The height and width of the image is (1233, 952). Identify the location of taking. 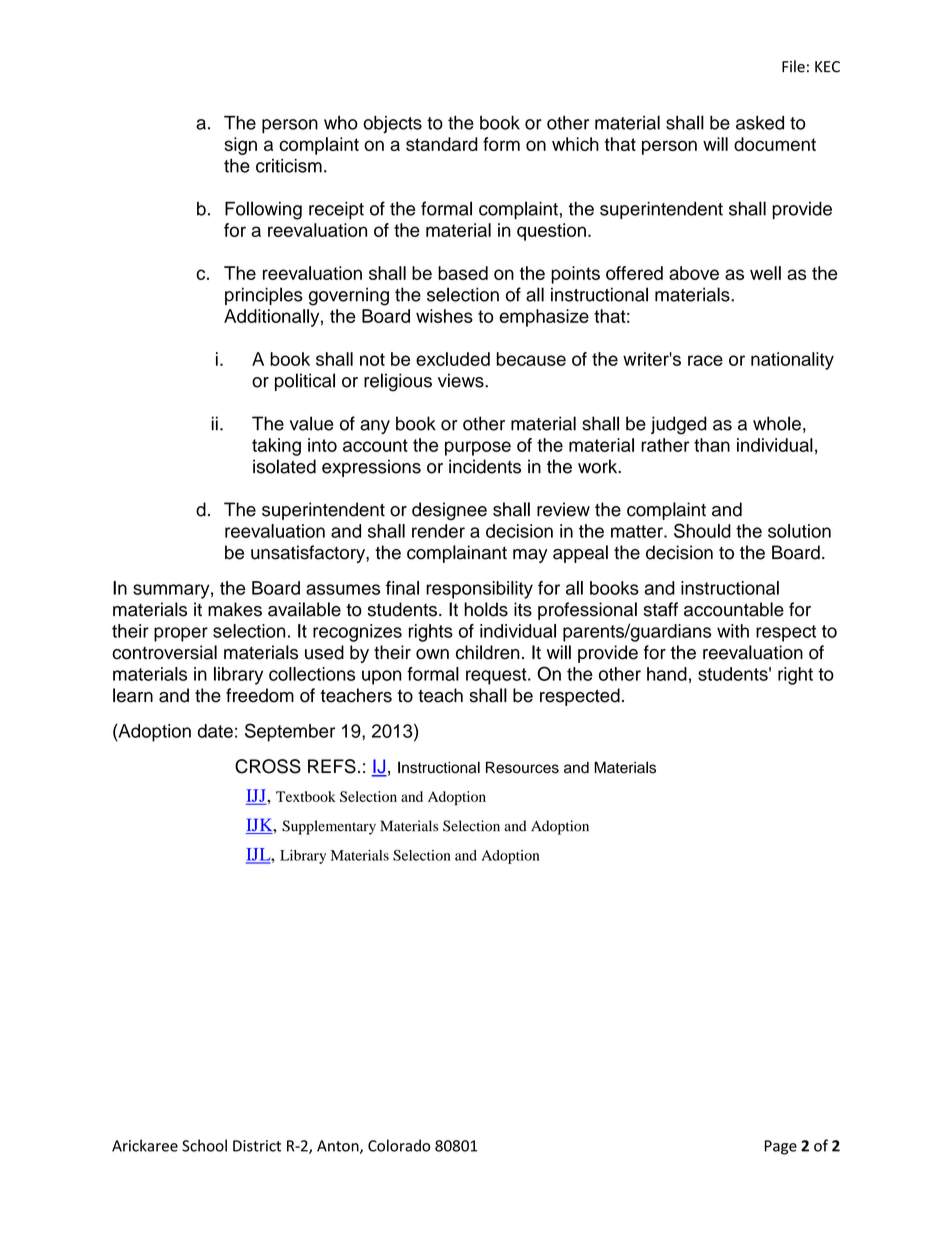
(276, 447).
